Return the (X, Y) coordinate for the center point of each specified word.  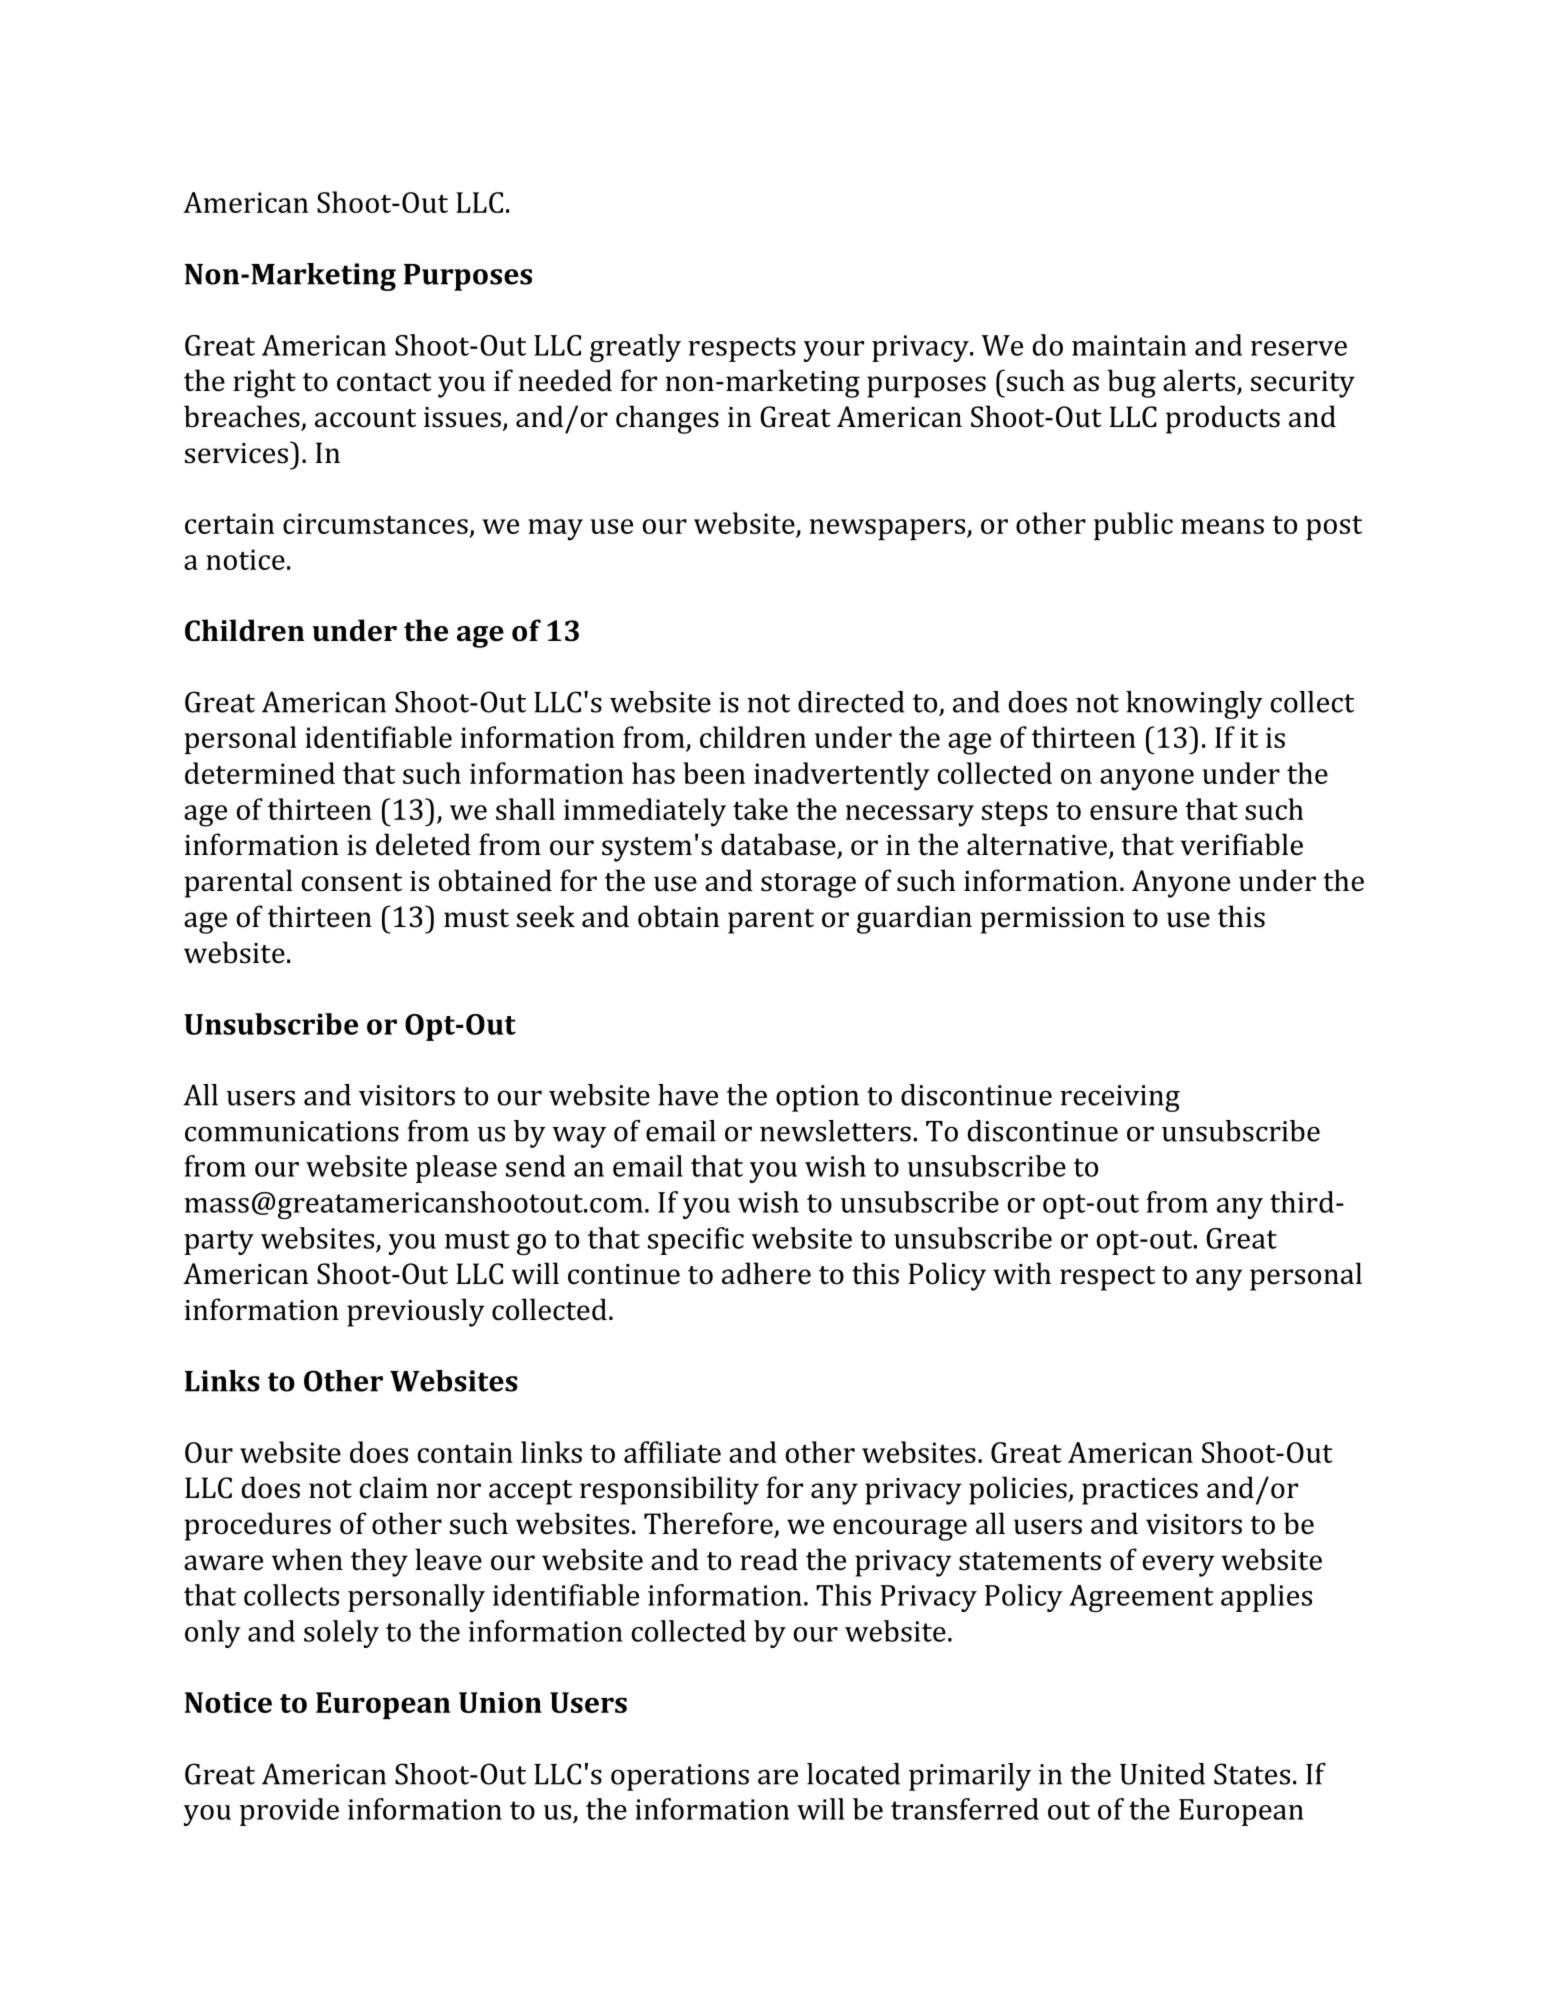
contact (384, 382)
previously (416, 1312)
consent (352, 882)
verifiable (1241, 844)
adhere (766, 1273)
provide (289, 1812)
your (834, 351)
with (1022, 1273)
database (779, 845)
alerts (1200, 381)
